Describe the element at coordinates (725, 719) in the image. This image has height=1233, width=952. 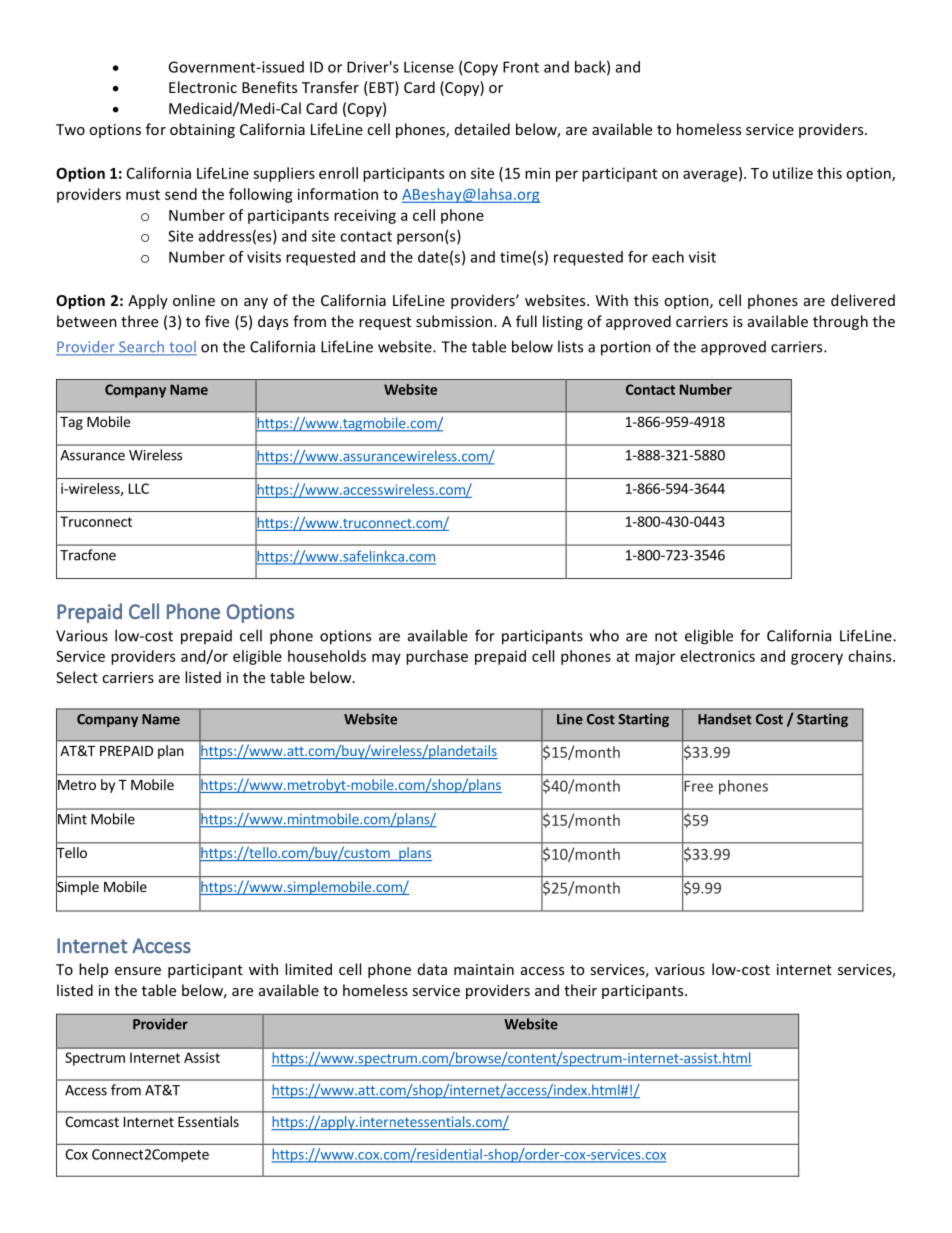
I see `Handset` at that location.
